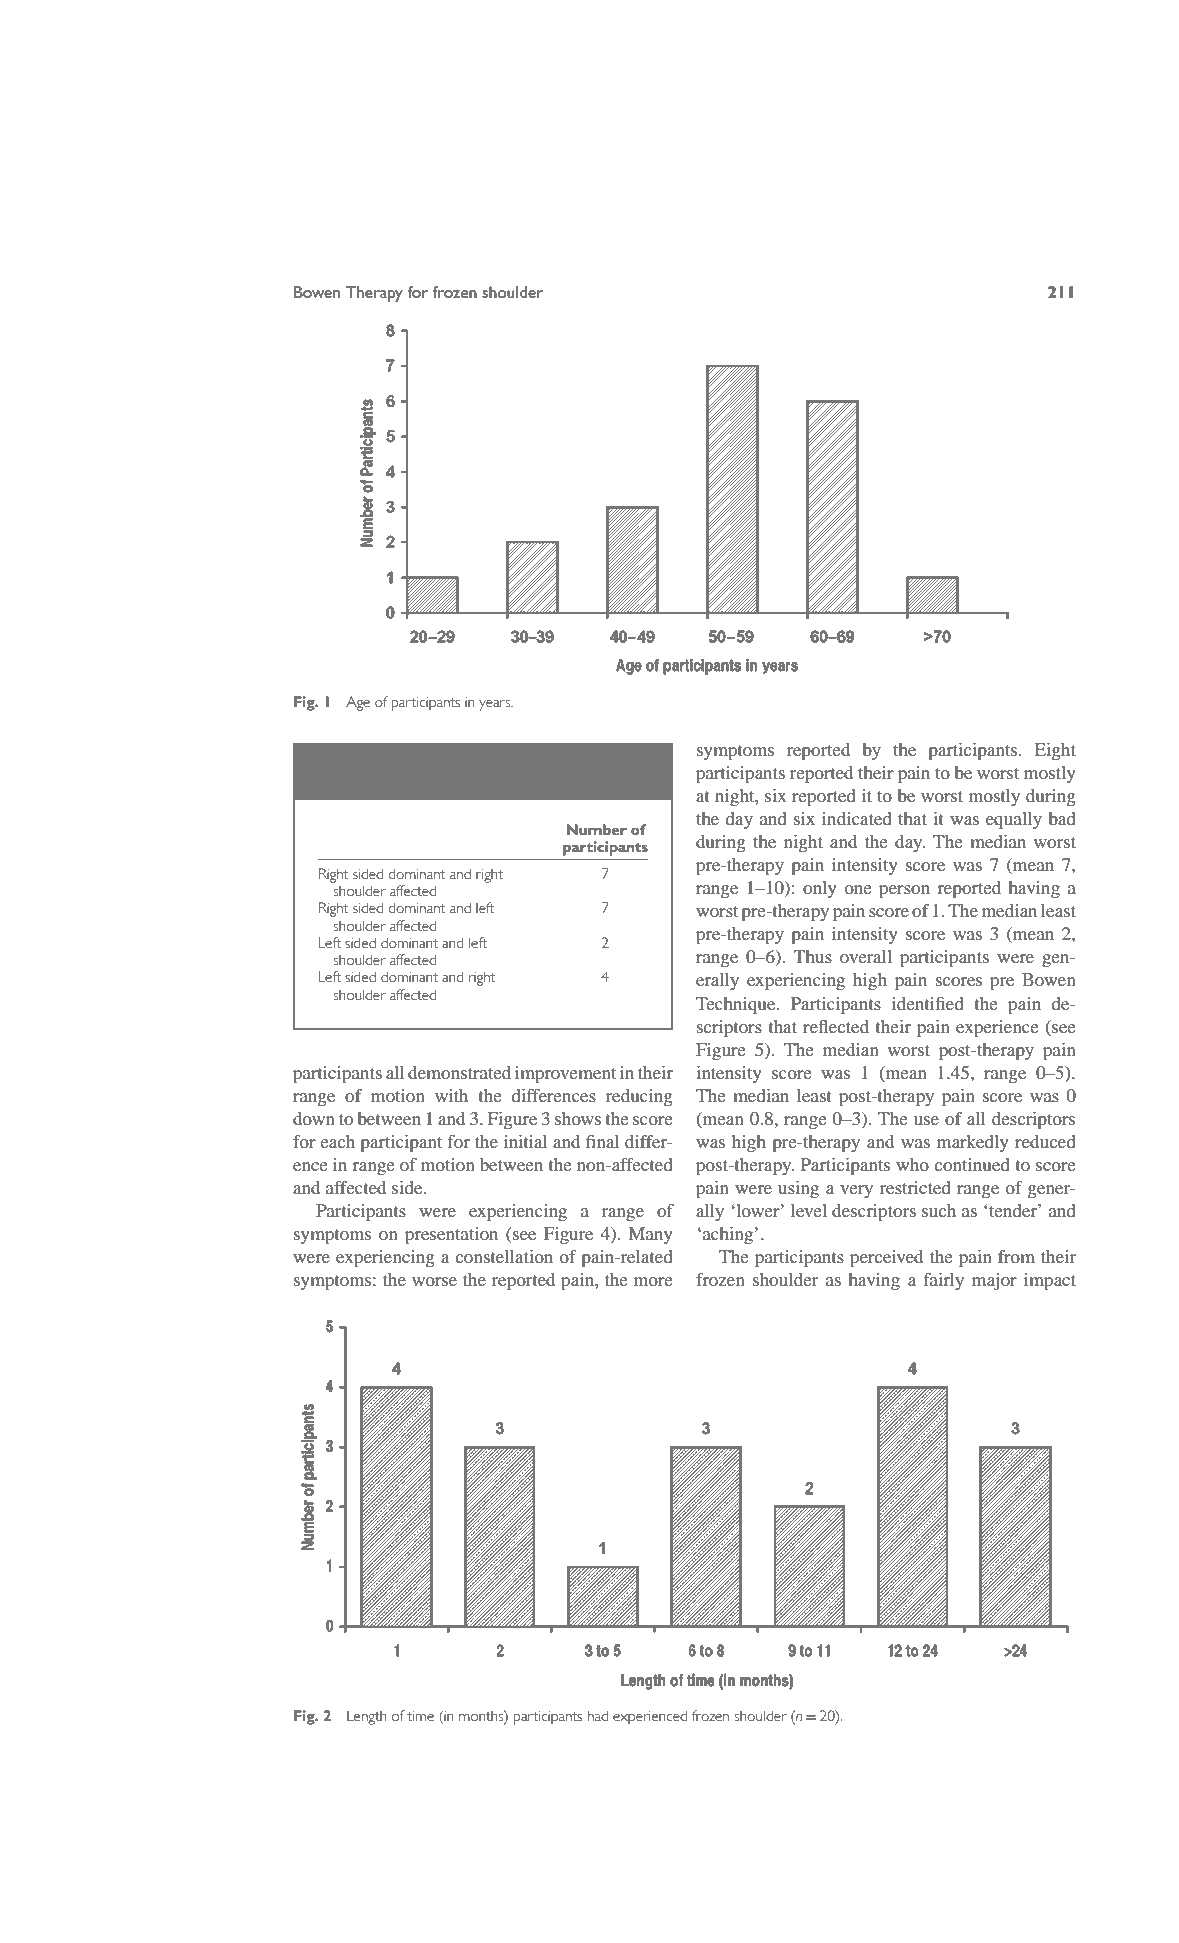  I want to click on Number, so click(596, 829).
